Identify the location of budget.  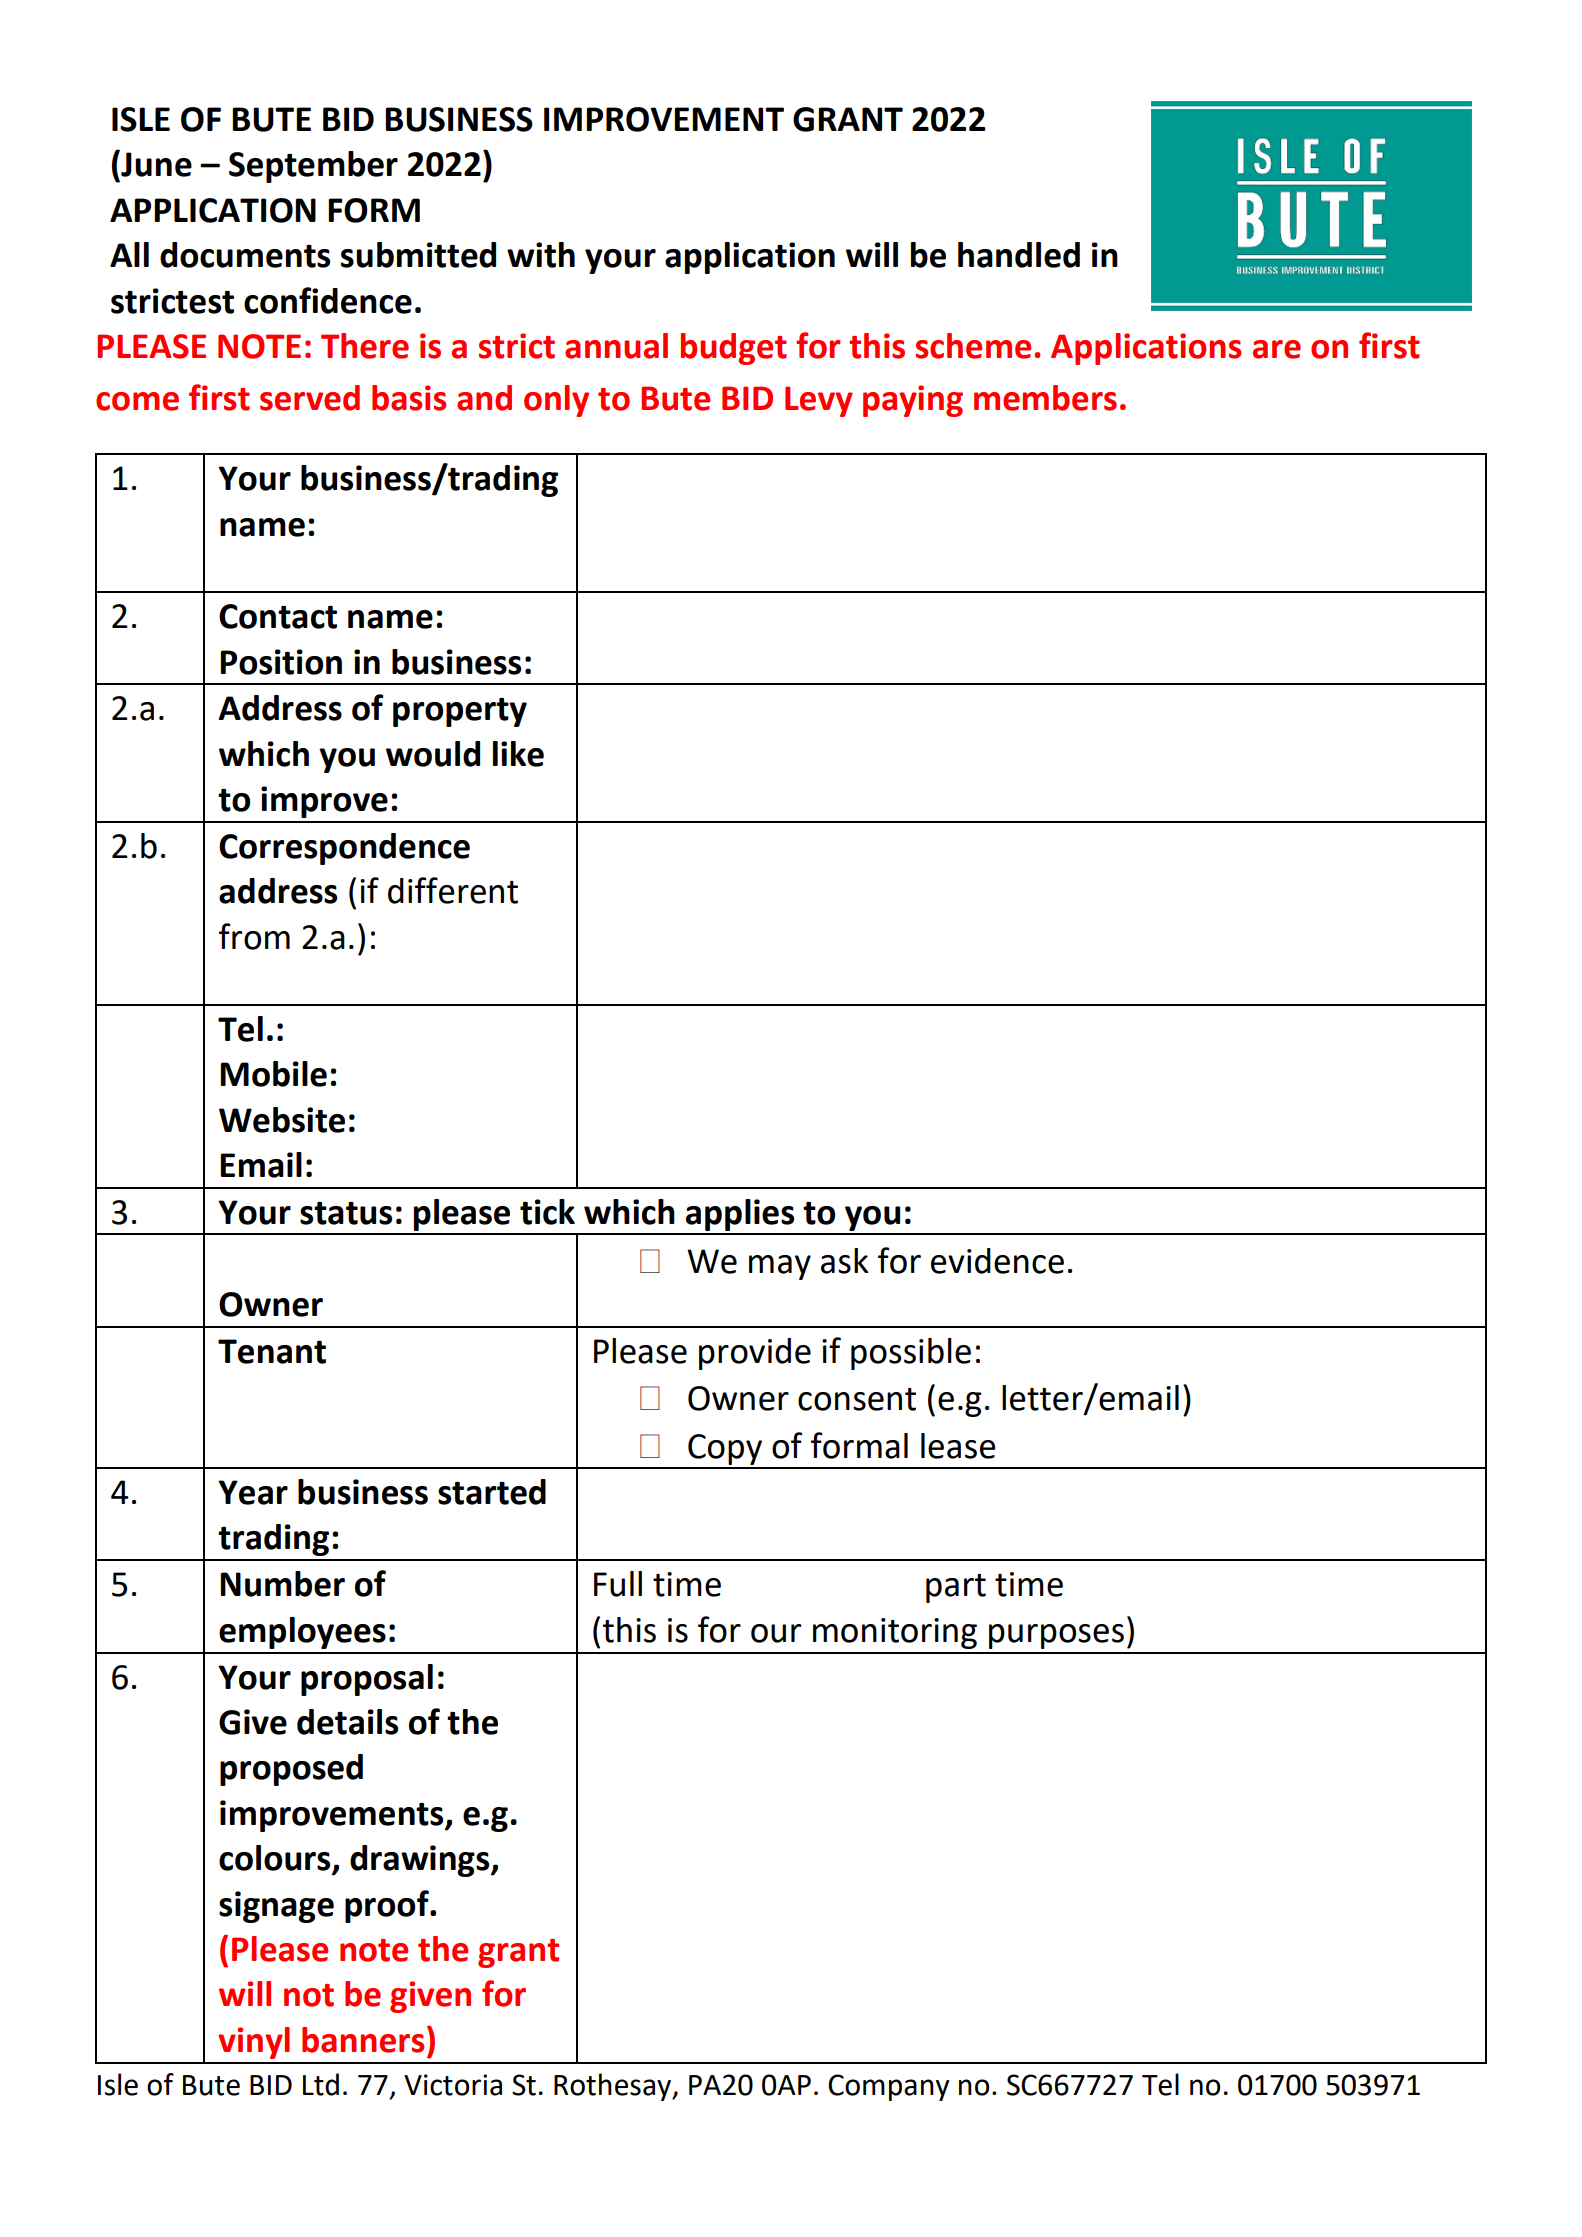
(734, 349).
